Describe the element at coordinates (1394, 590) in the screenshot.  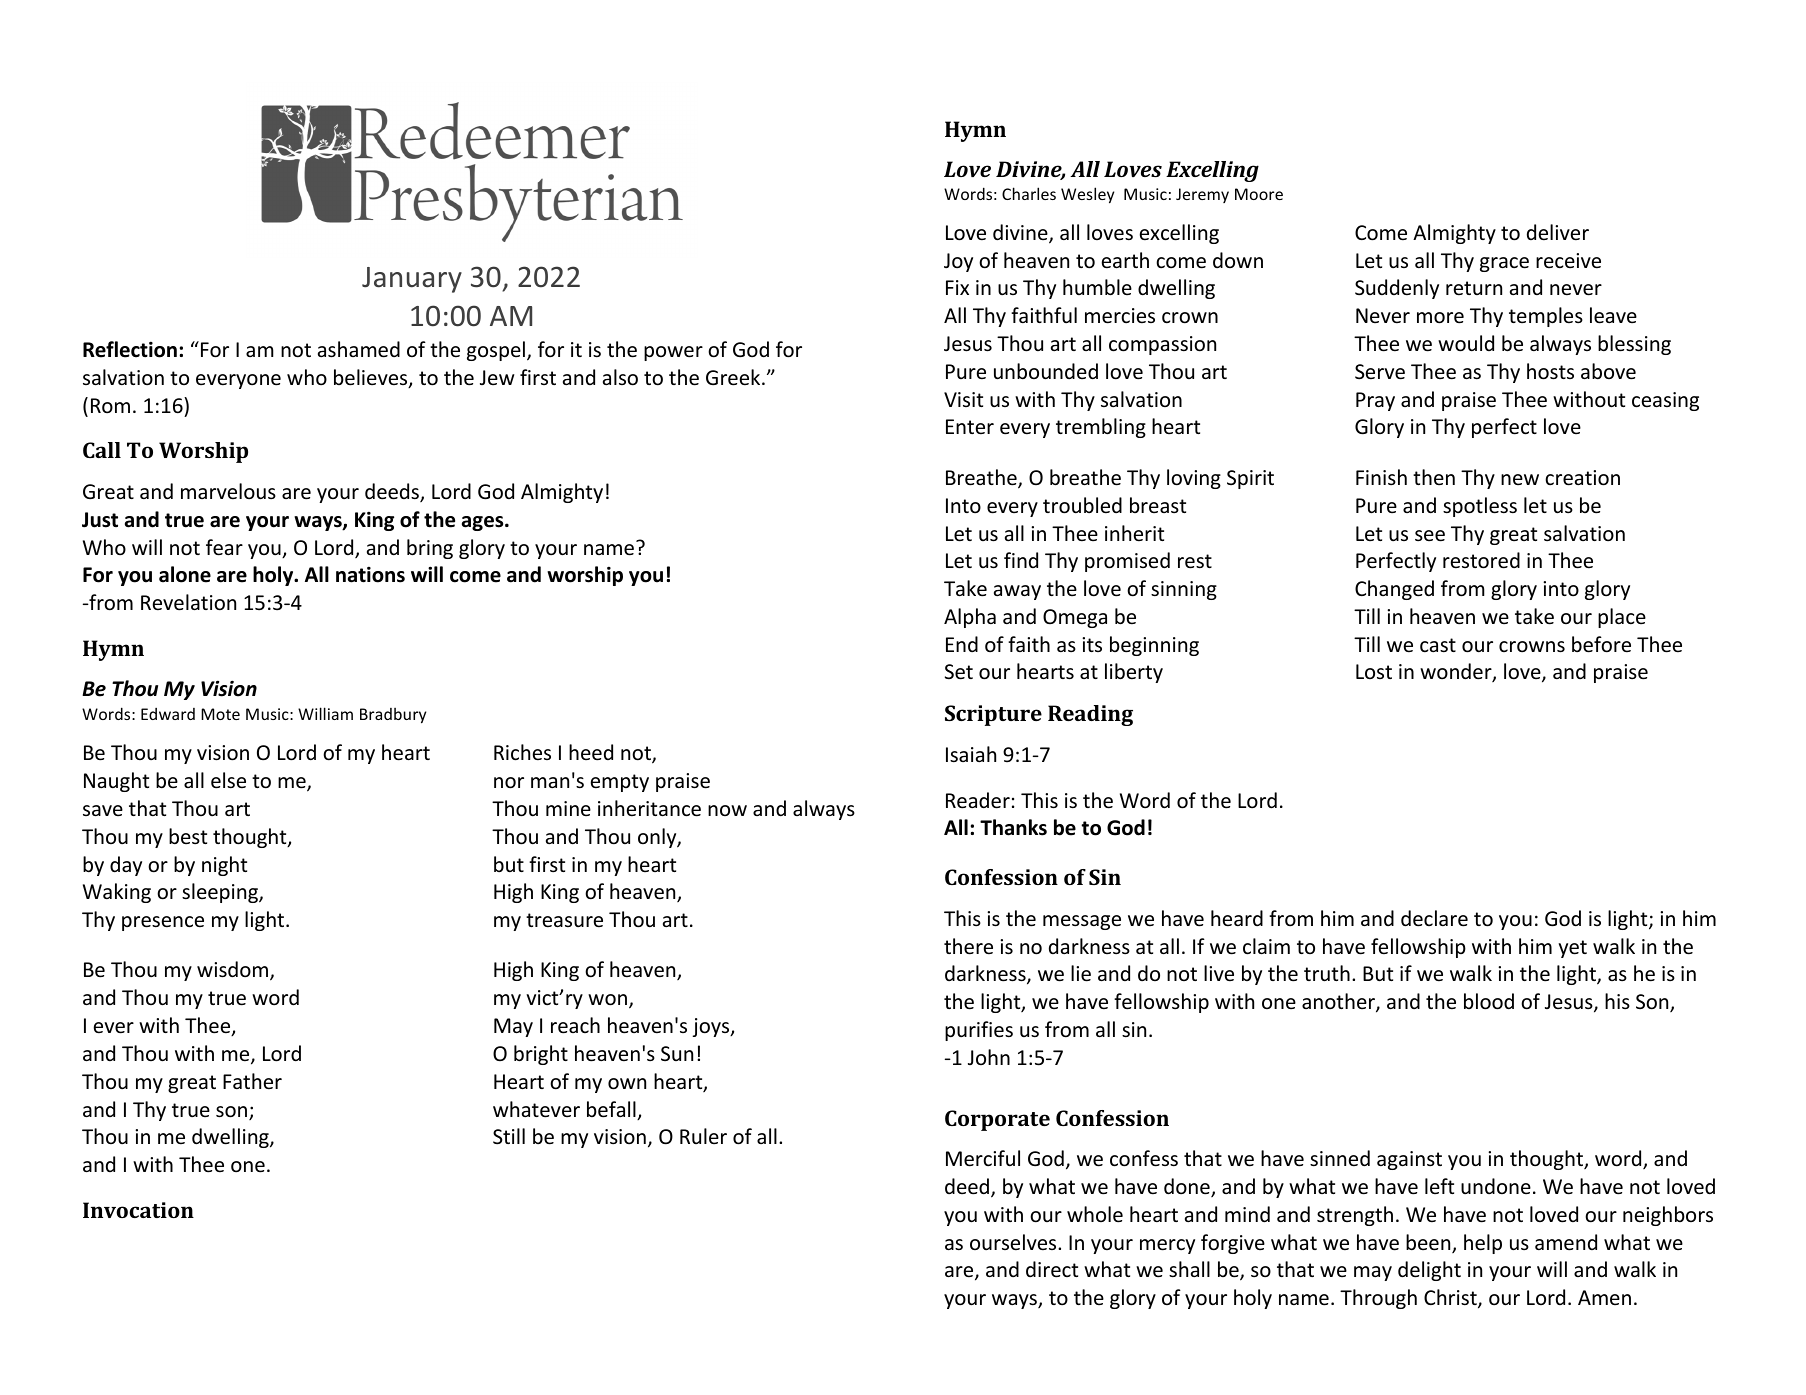
I see `Changed` at that location.
